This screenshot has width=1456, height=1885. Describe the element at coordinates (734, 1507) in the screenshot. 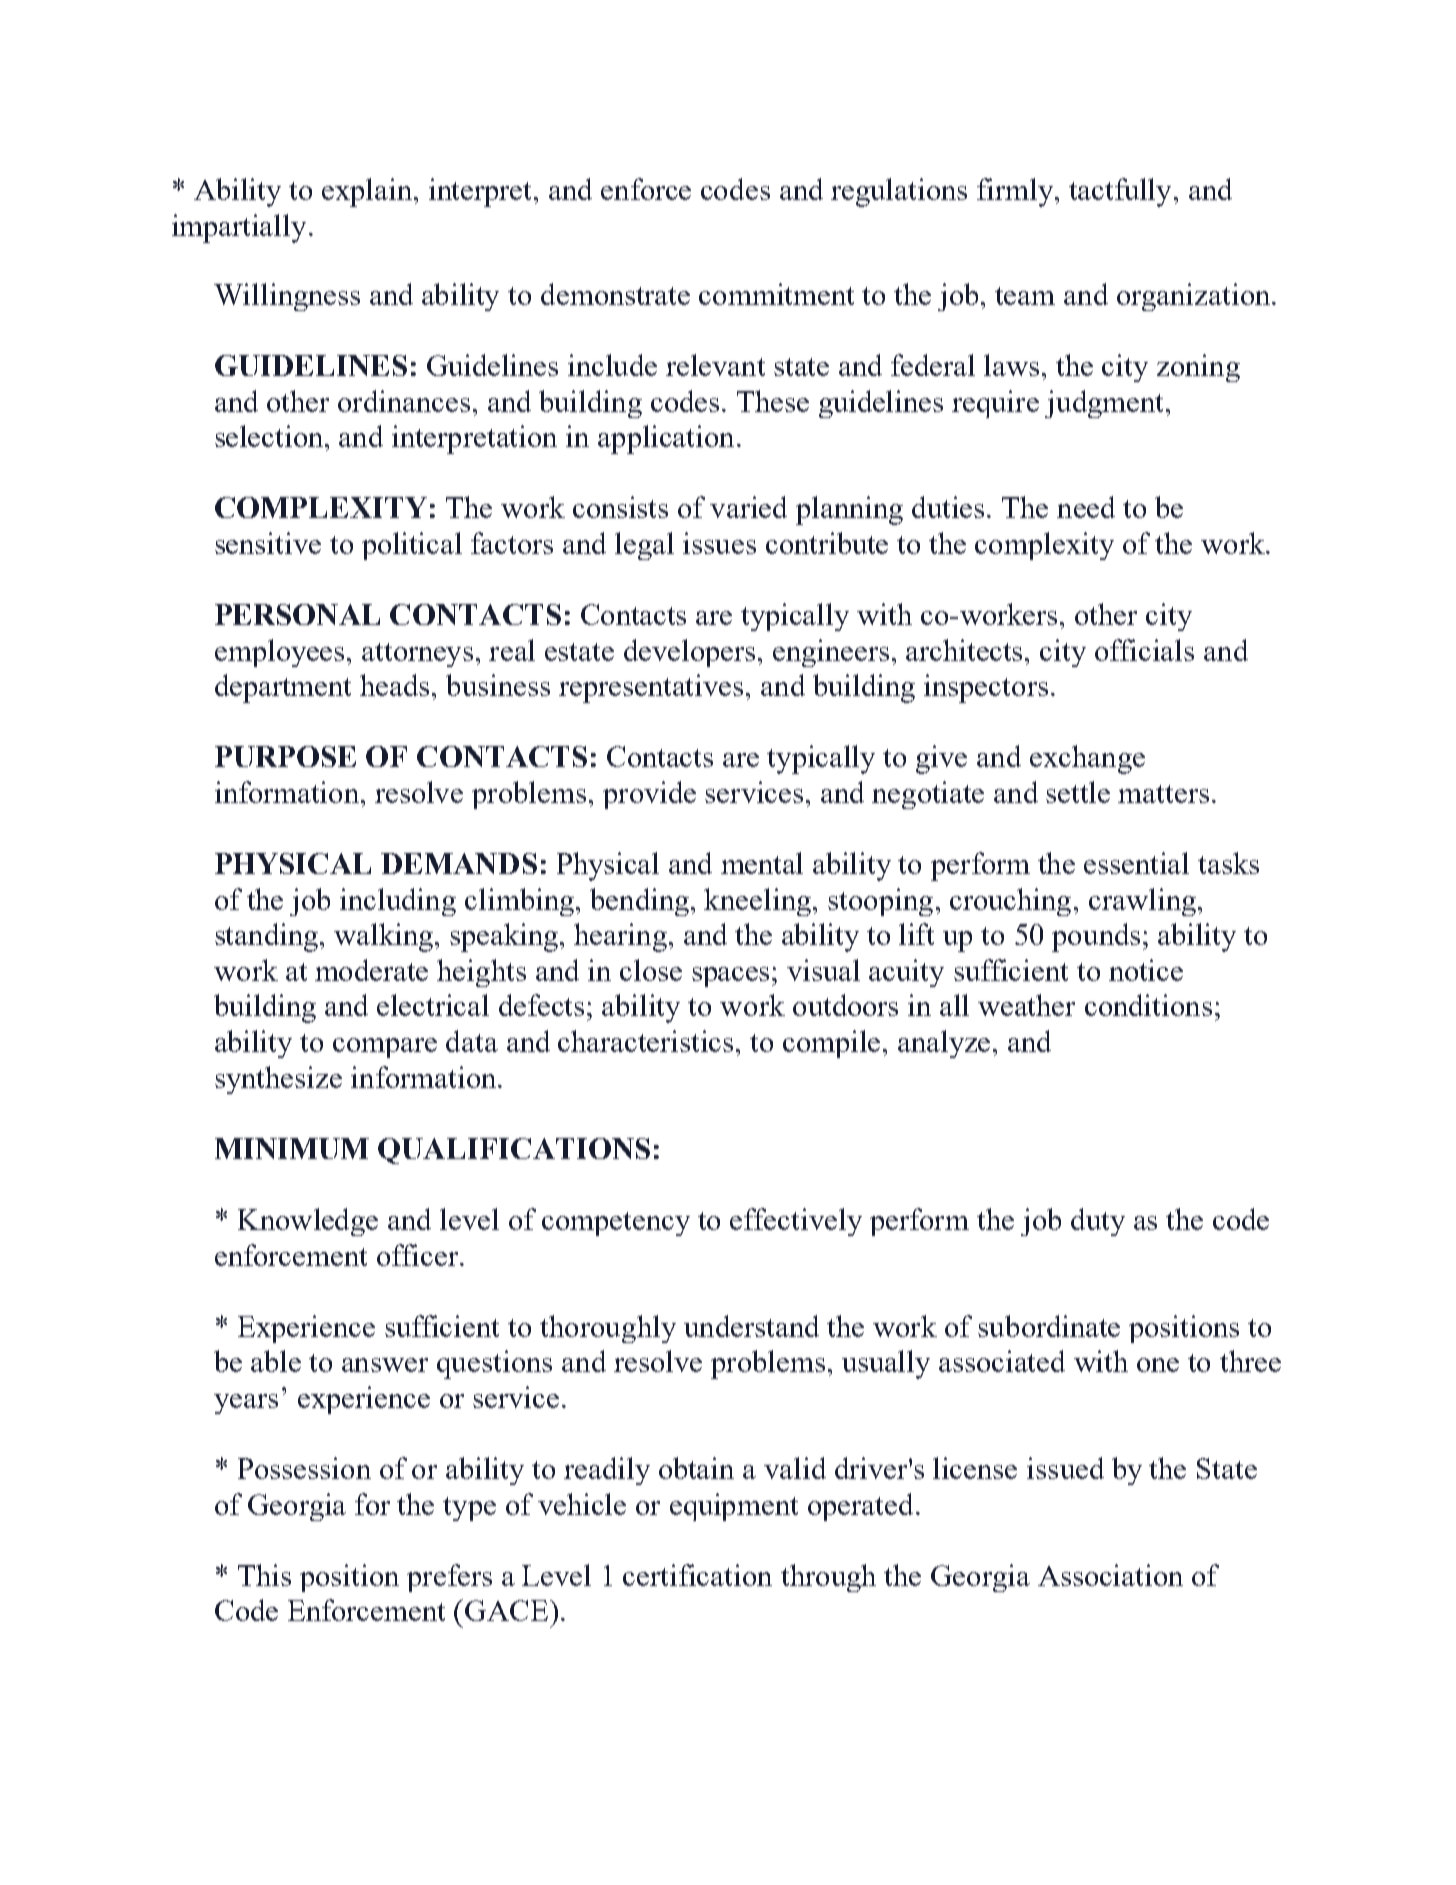

I see `equipment` at that location.
